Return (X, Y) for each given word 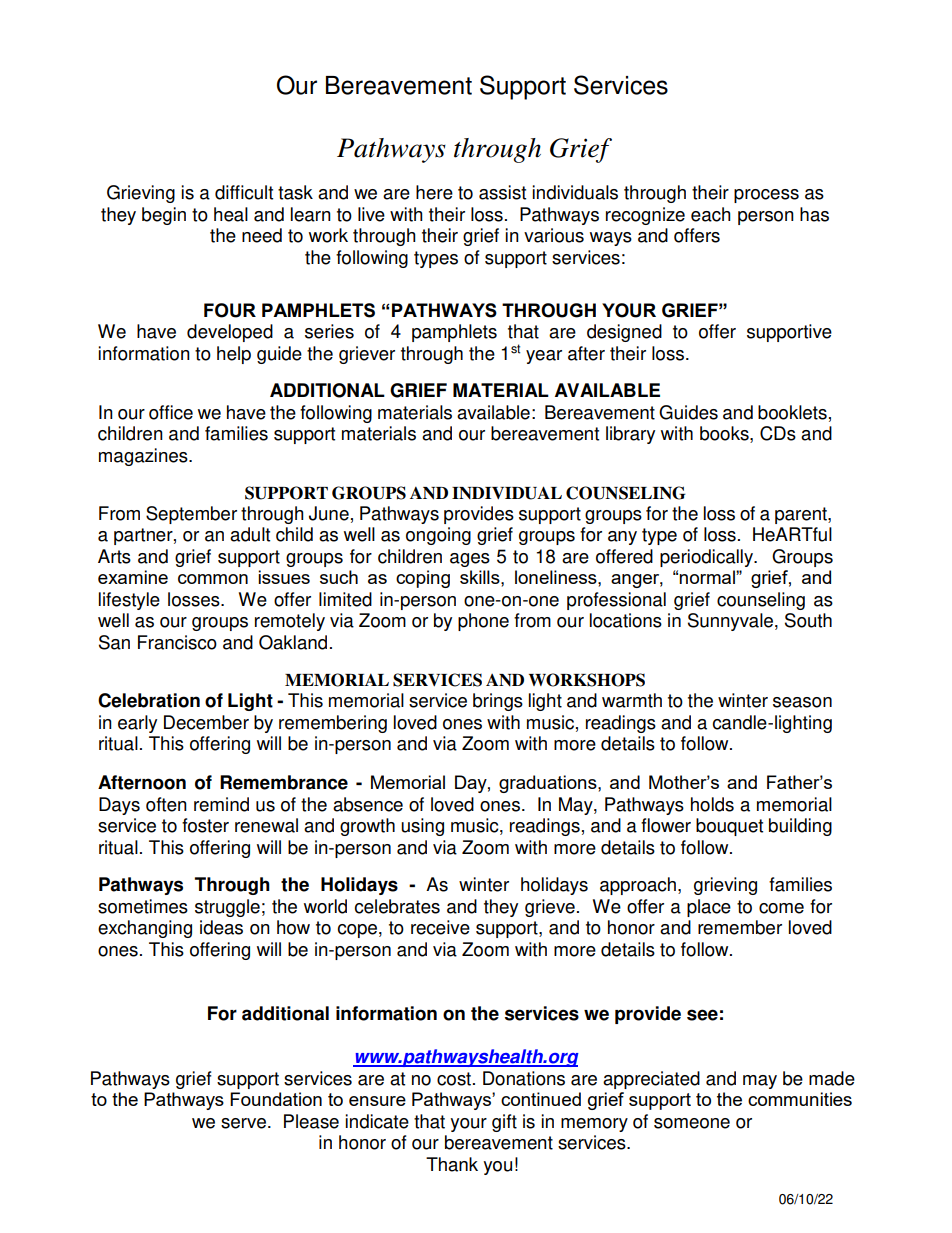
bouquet (729, 827)
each (711, 214)
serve (243, 1123)
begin (164, 216)
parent (802, 515)
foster (205, 825)
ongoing (438, 536)
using (422, 827)
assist (502, 192)
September (191, 515)
